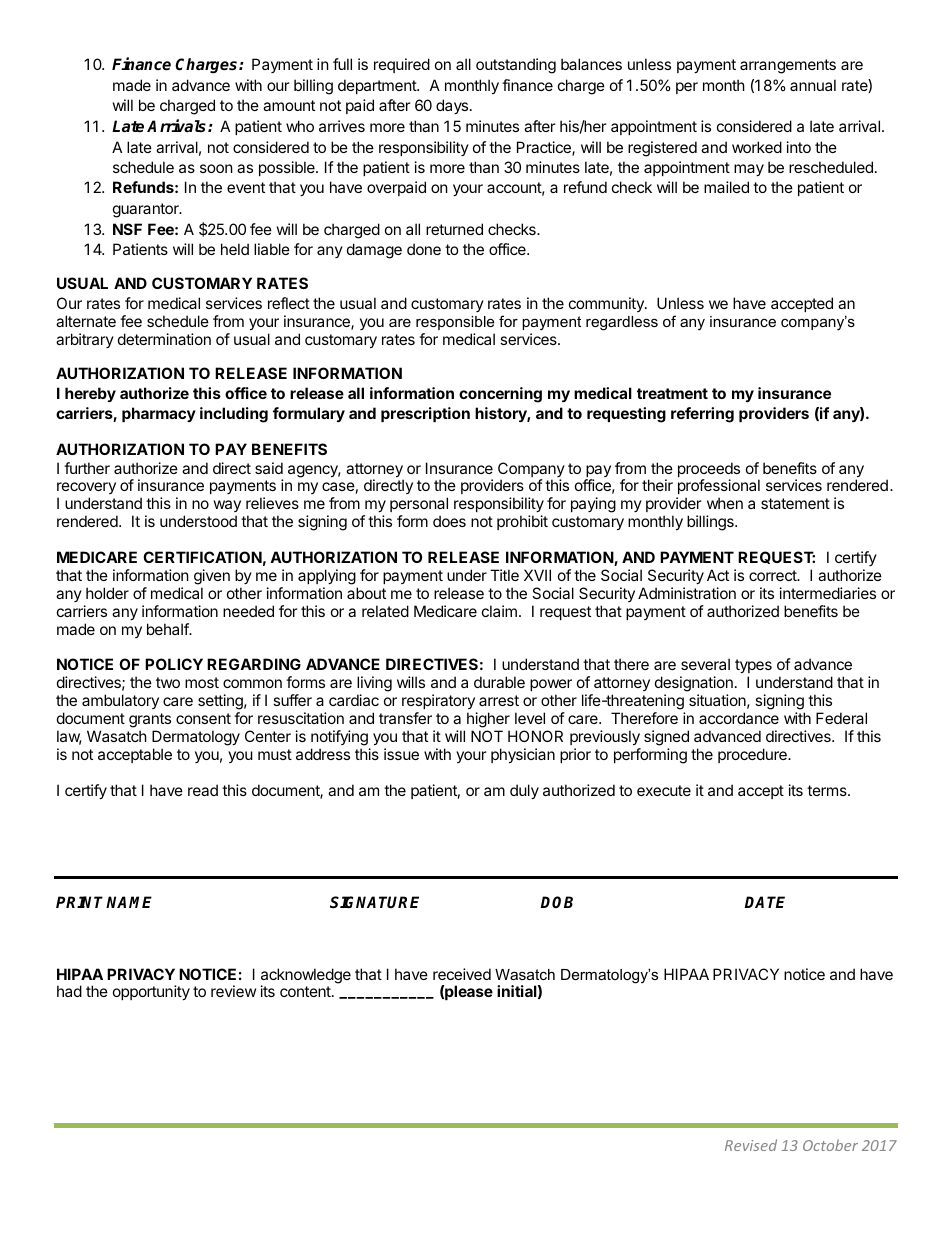  What do you see at coordinates (401, 754) in the image?
I see `issue` at bounding box center [401, 754].
